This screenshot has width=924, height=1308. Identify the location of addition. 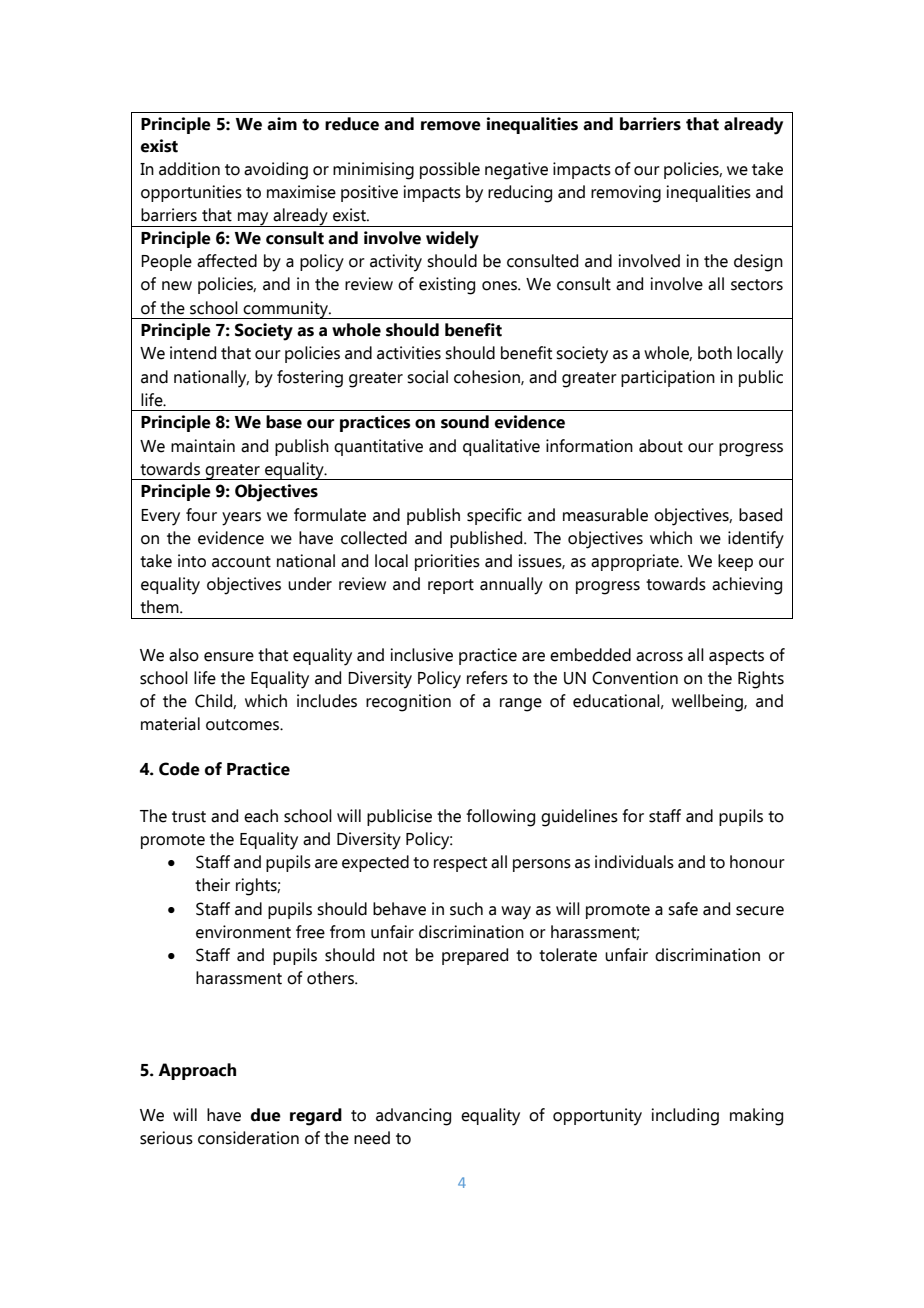
(189, 169).
